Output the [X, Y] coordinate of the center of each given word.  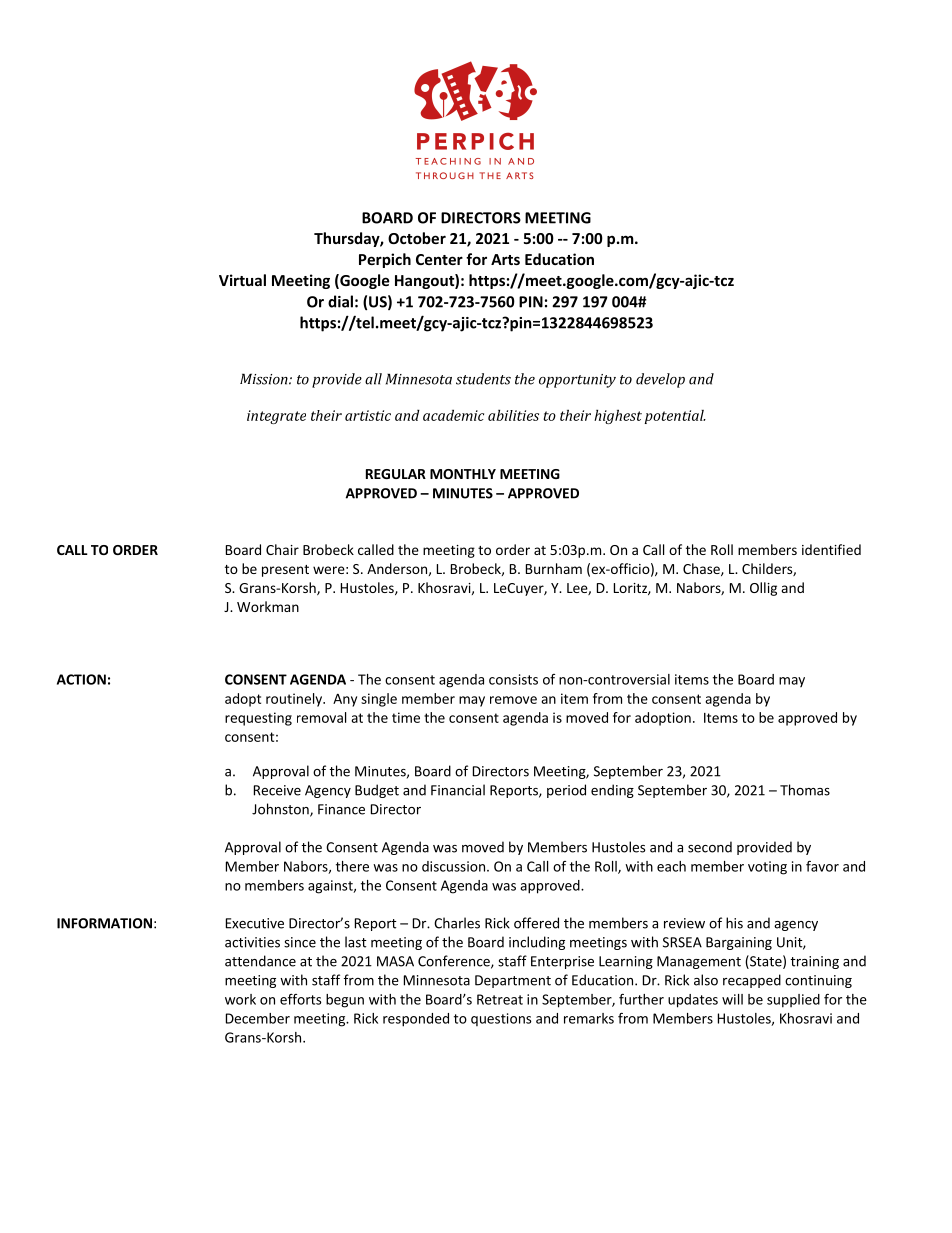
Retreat [500, 999]
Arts [505, 259]
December [258, 1018]
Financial [458, 790]
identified [831, 549]
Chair [282, 549]
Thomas [805, 790]
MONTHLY [463, 474]
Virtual [242, 280]
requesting [258, 719]
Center [439, 259]
